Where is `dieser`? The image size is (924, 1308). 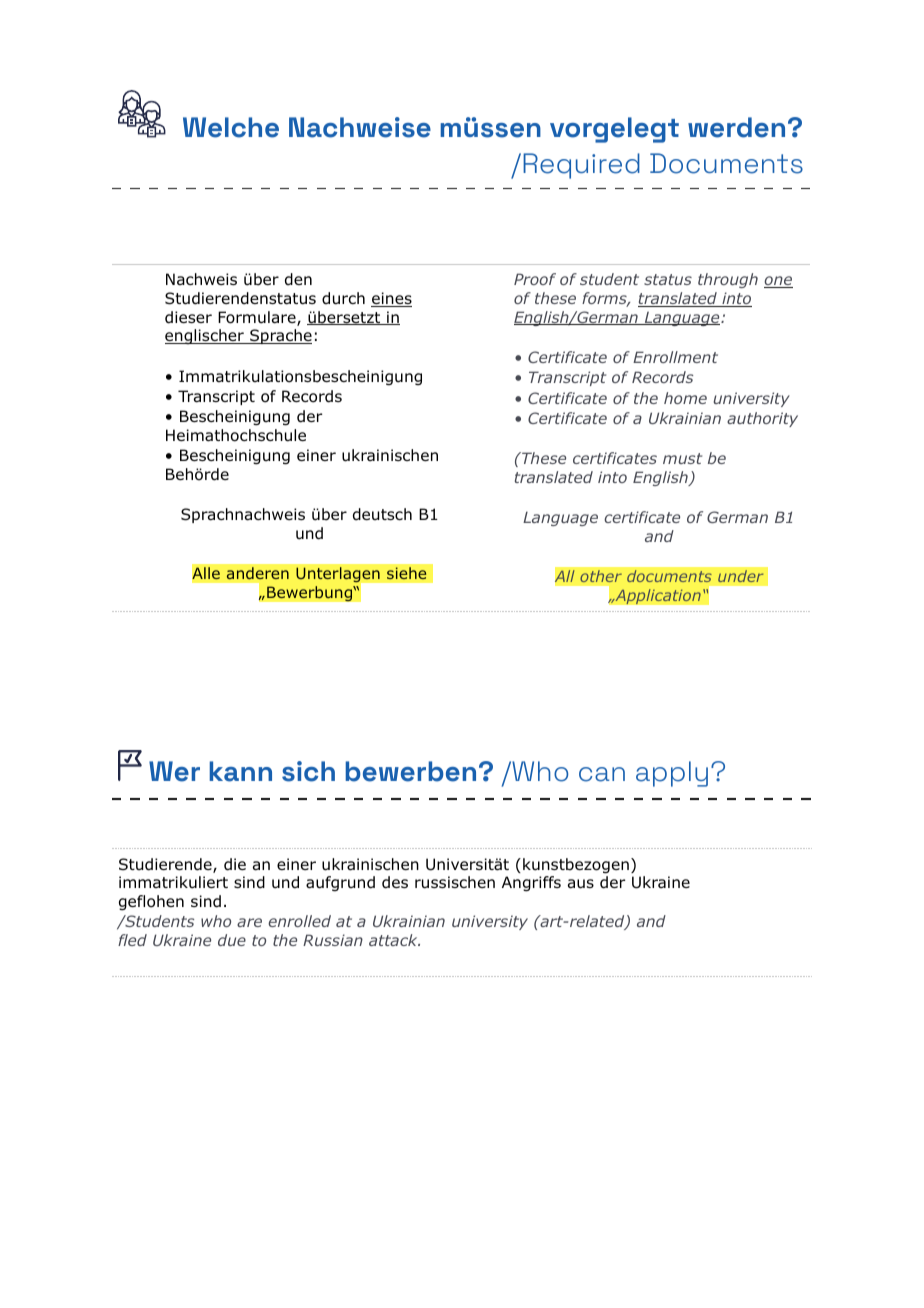
dieser is located at coordinates (188, 317).
